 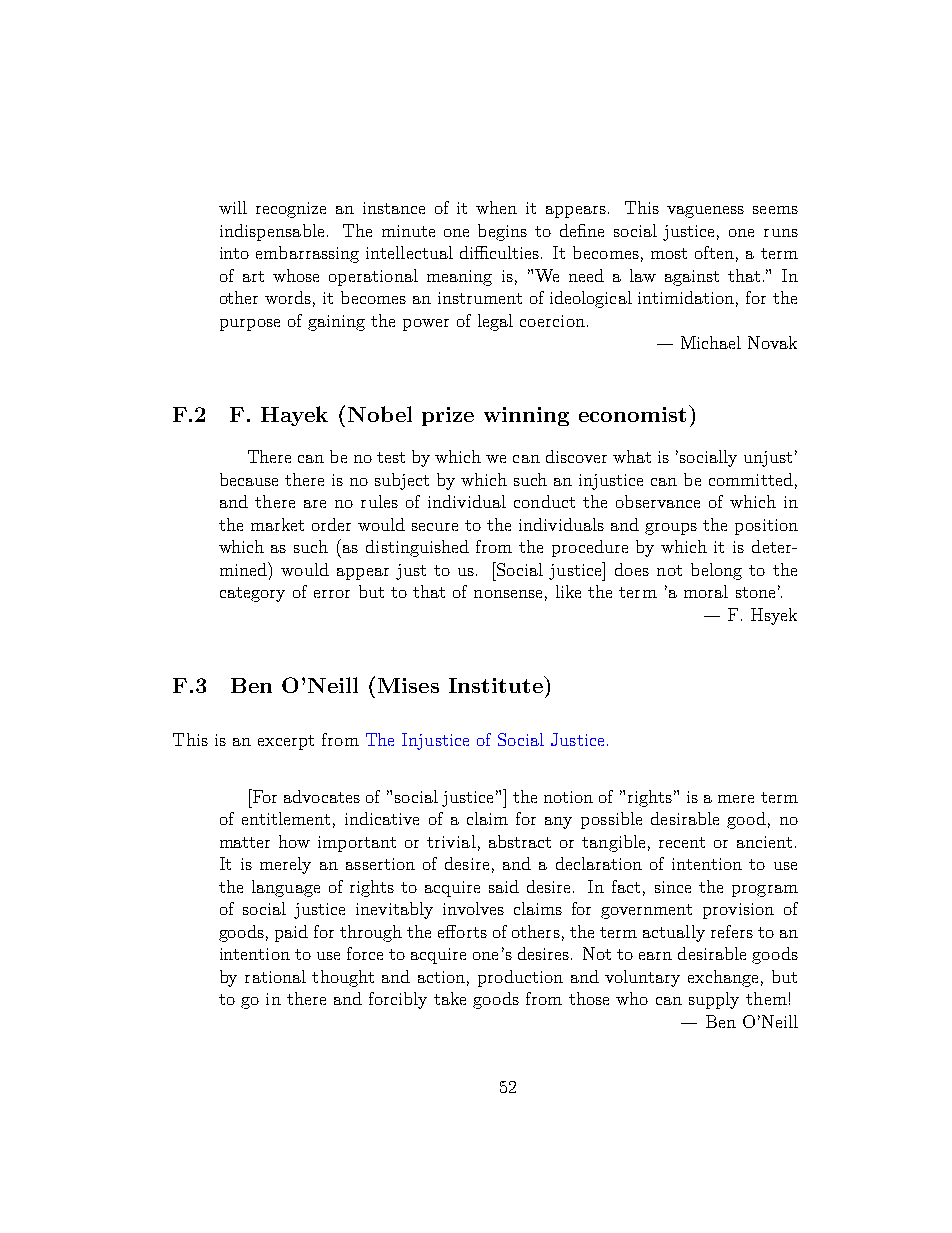 What do you see at coordinates (705, 212) in the screenshot?
I see `vagueness` at bounding box center [705, 212].
